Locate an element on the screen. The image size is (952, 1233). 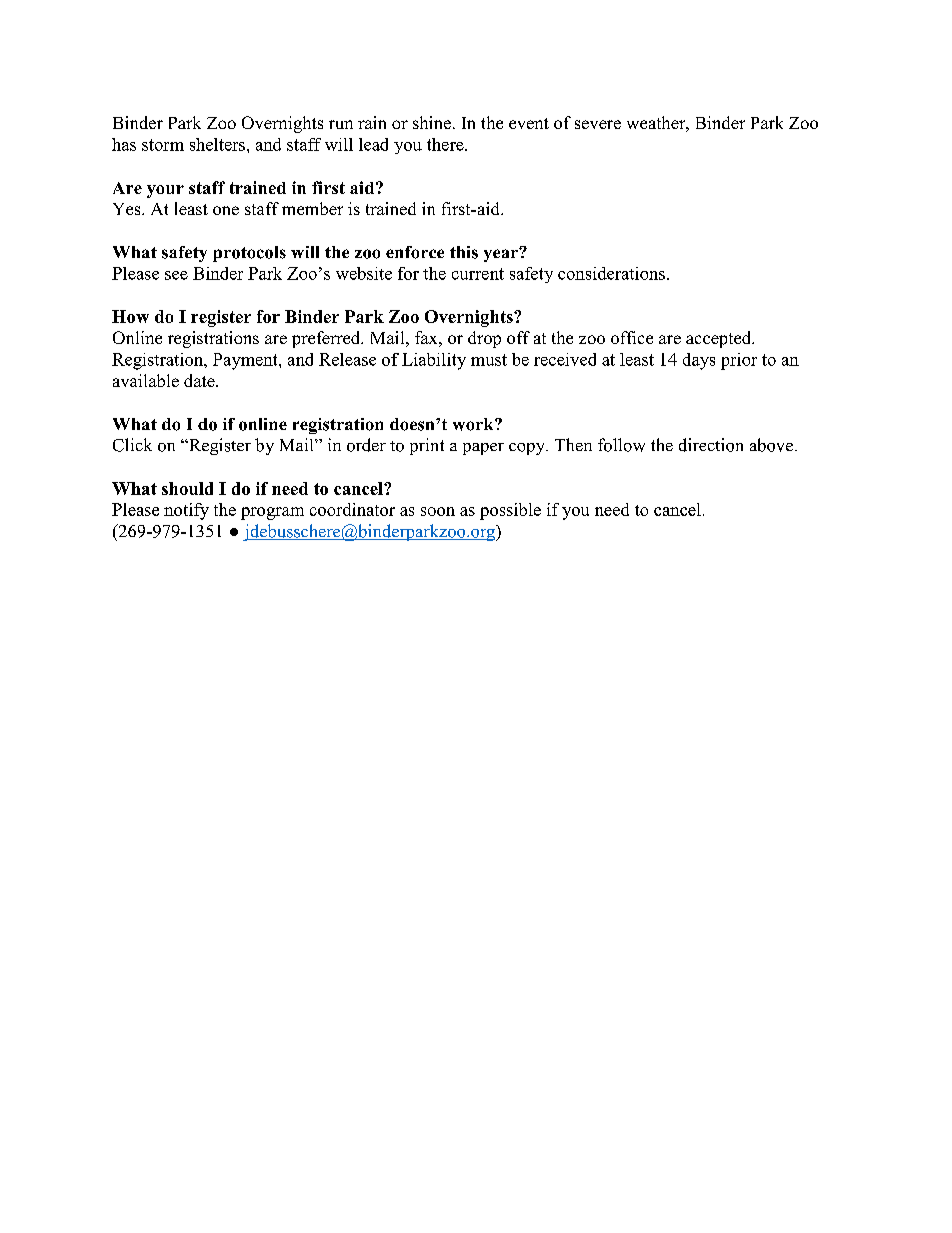
there is located at coordinates (446, 144).
